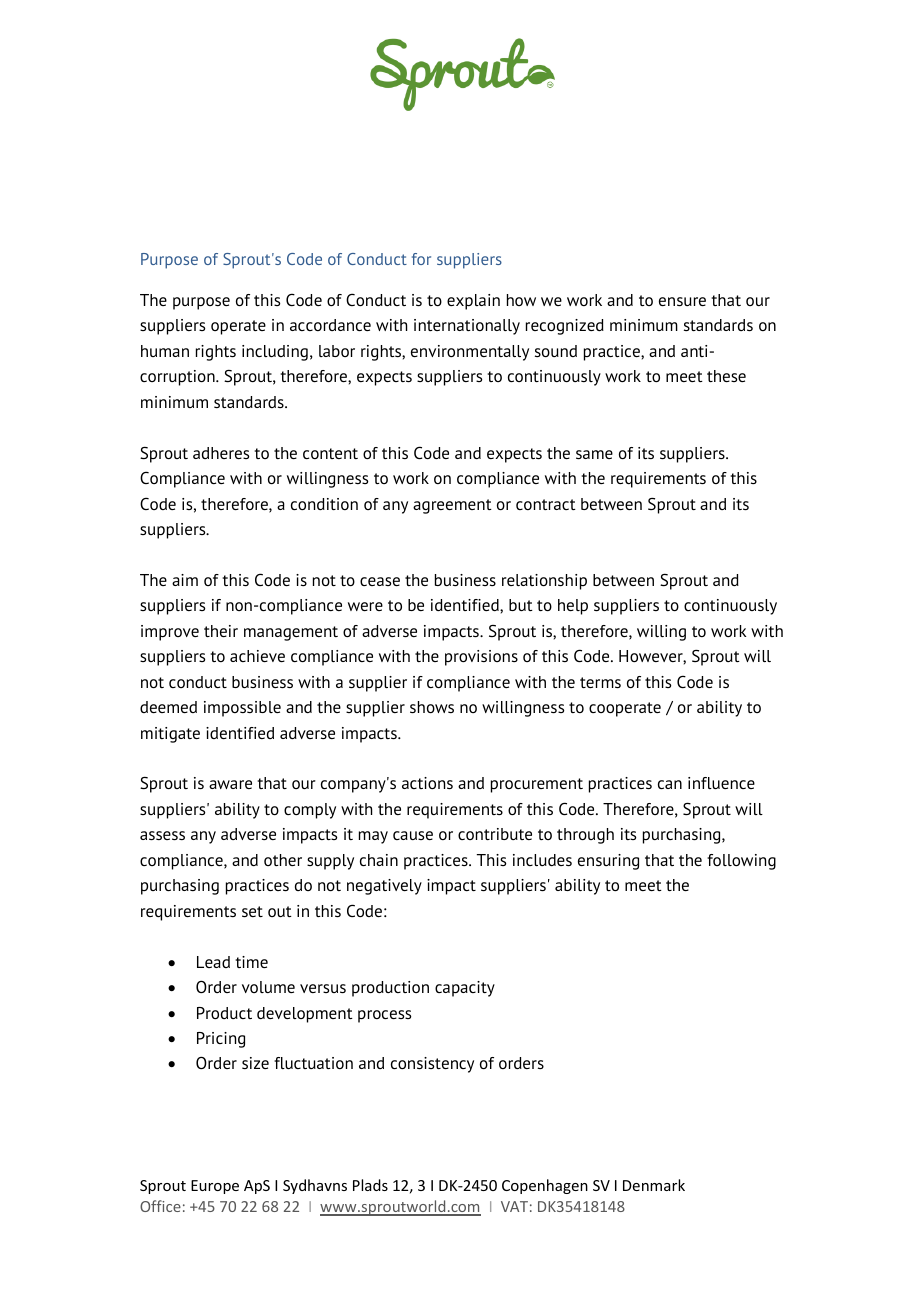 The height and width of the image is (1309, 924). Describe the element at coordinates (573, 607) in the image. I see `help` at that location.
